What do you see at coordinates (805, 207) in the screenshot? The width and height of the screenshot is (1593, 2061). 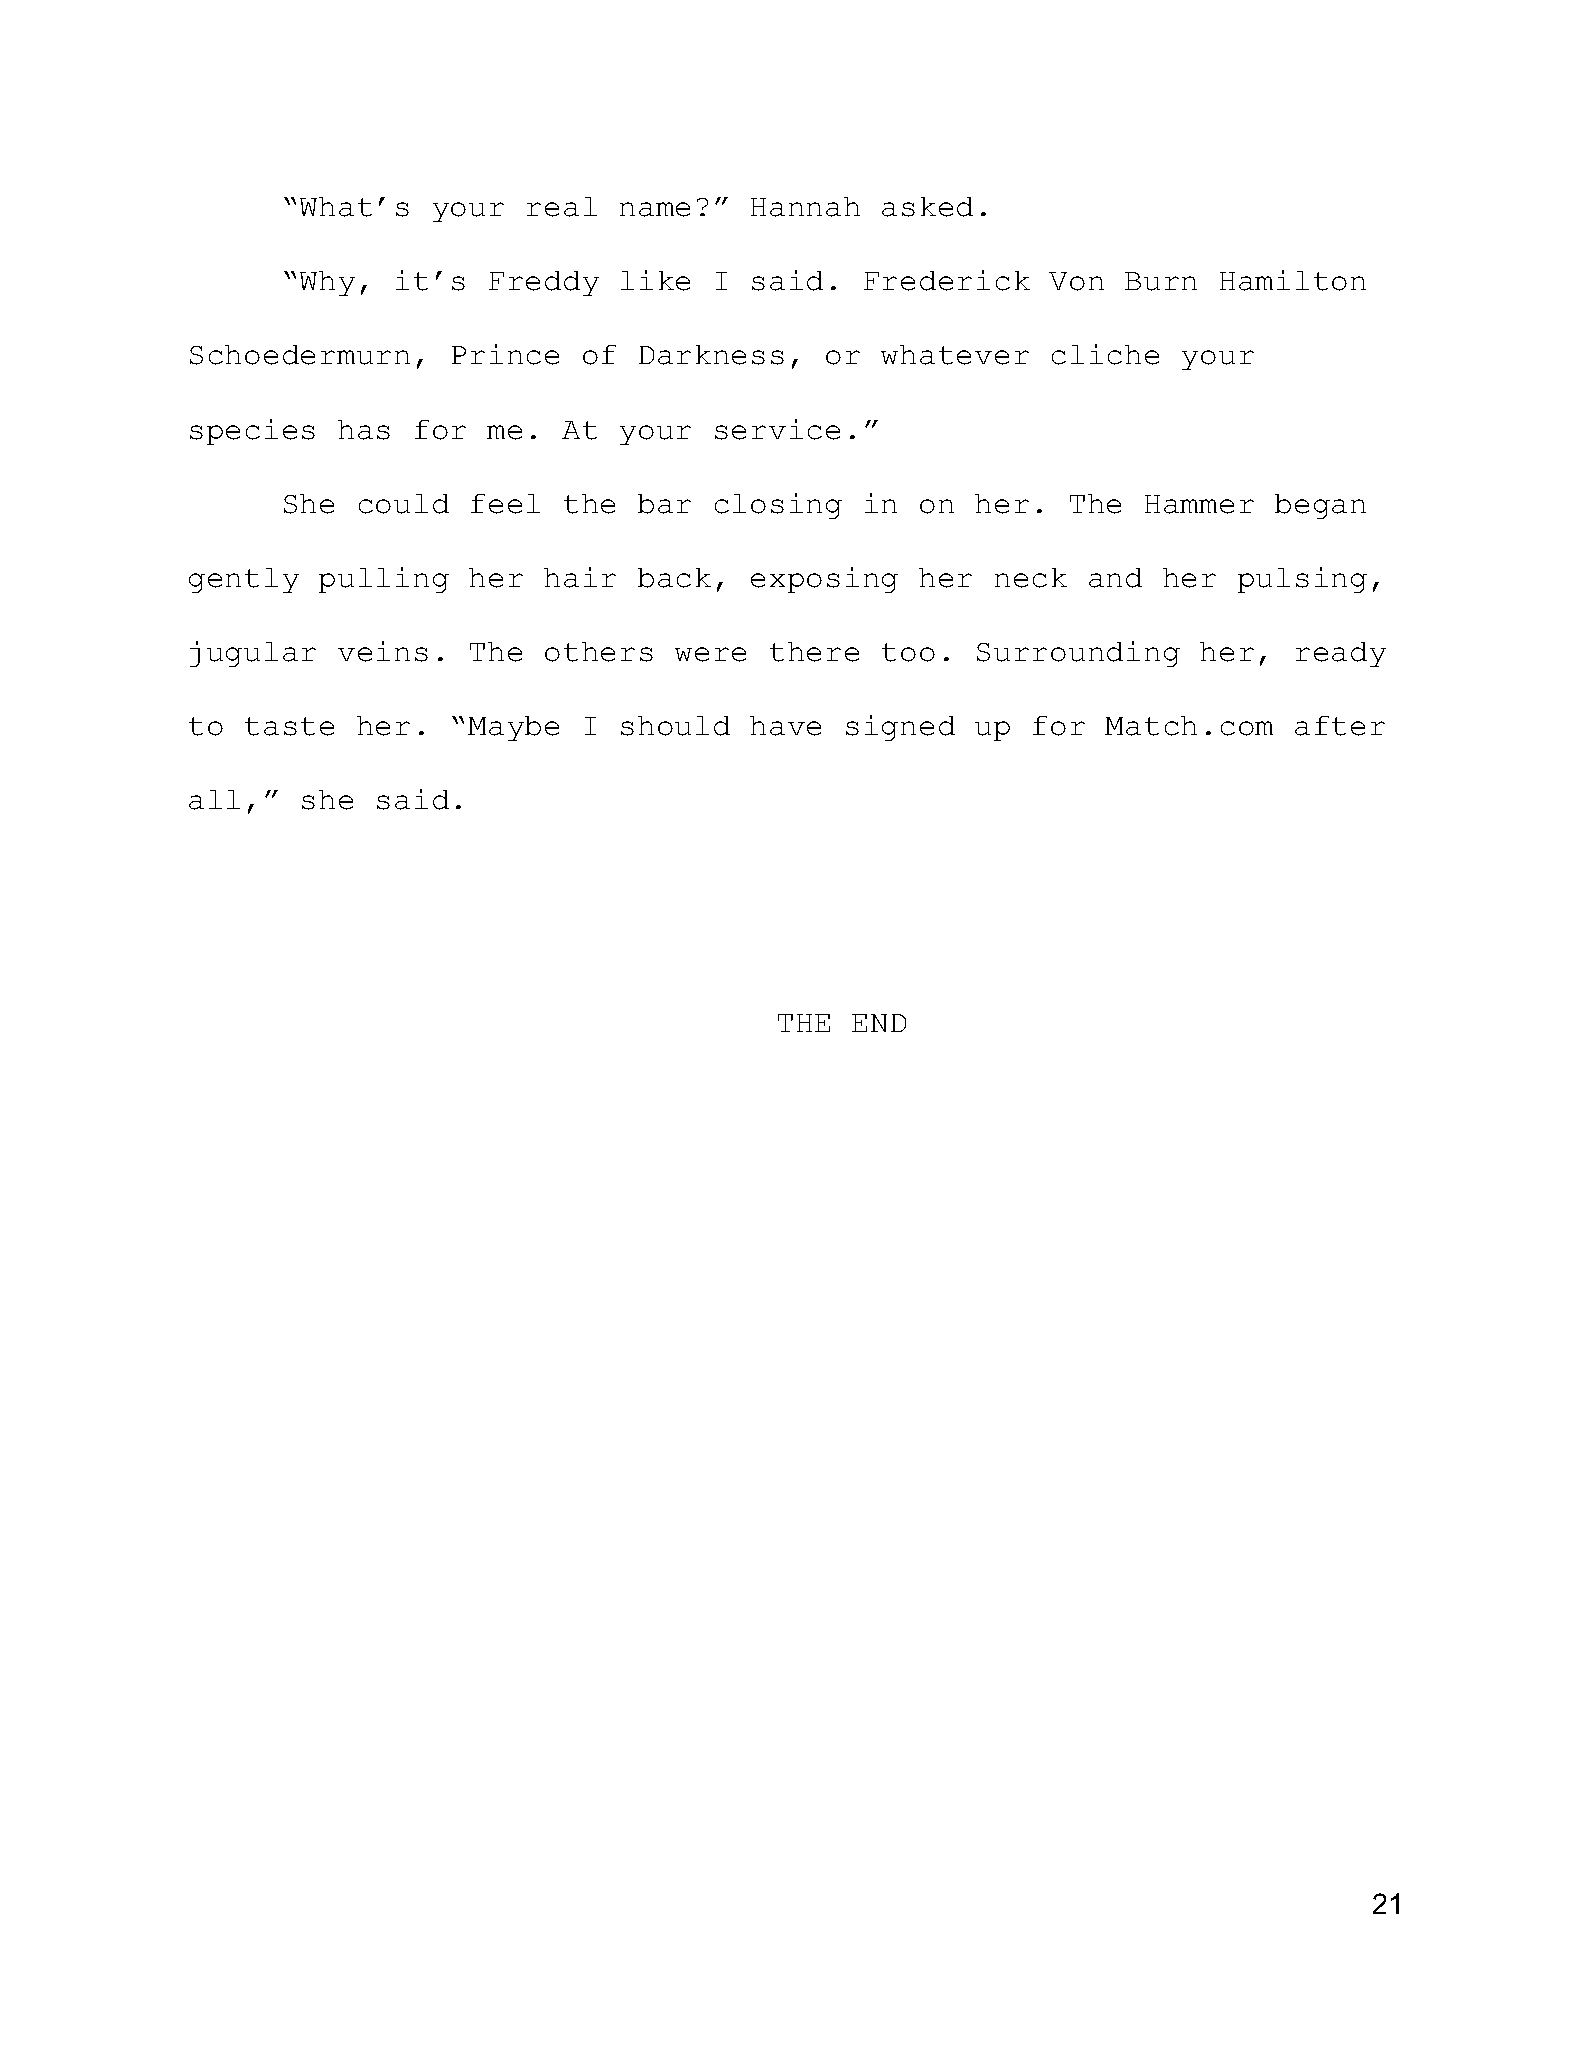 I see `Hannah` at bounding box center [805, 207].
